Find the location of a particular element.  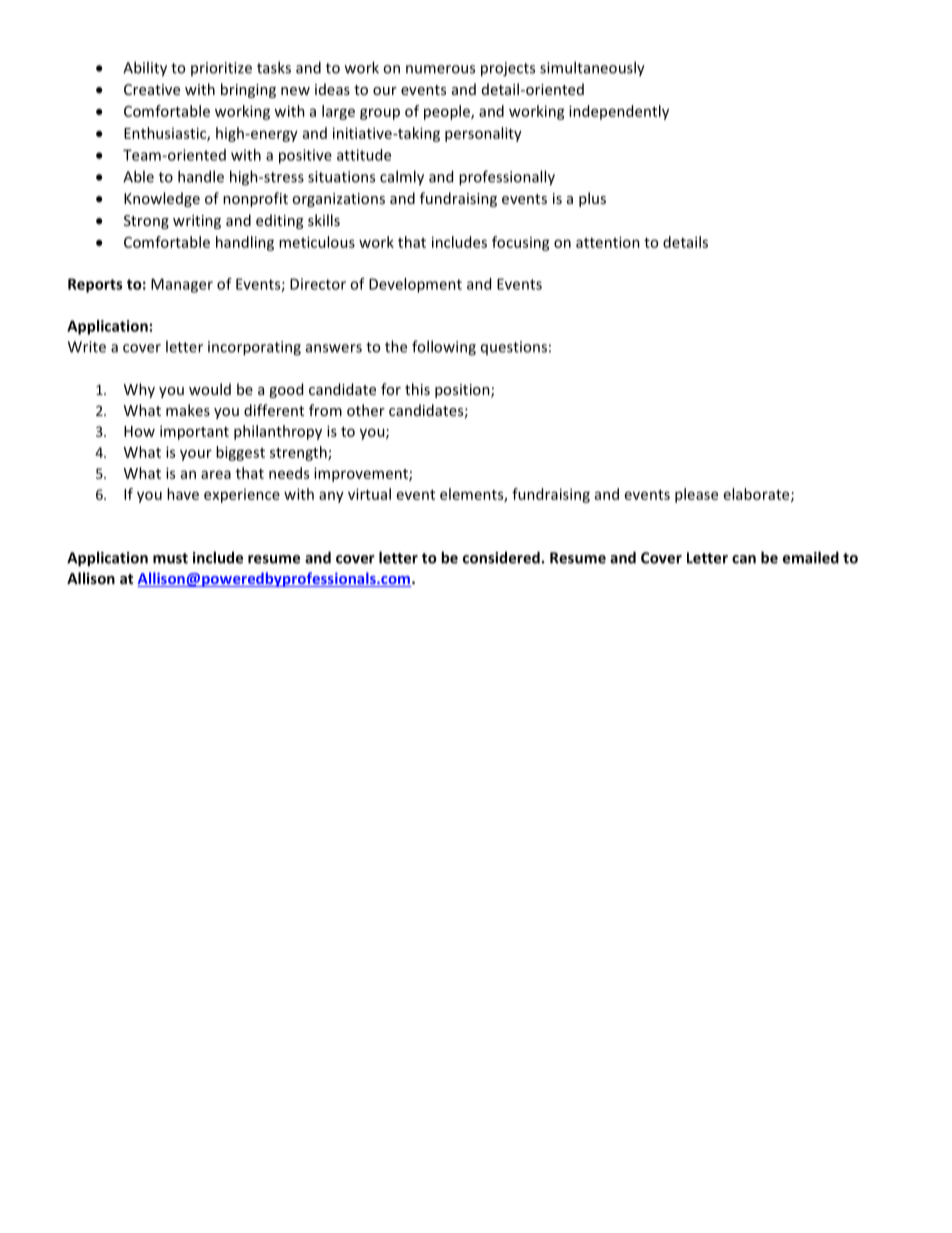

questions is located at coordinates (514, 348).
